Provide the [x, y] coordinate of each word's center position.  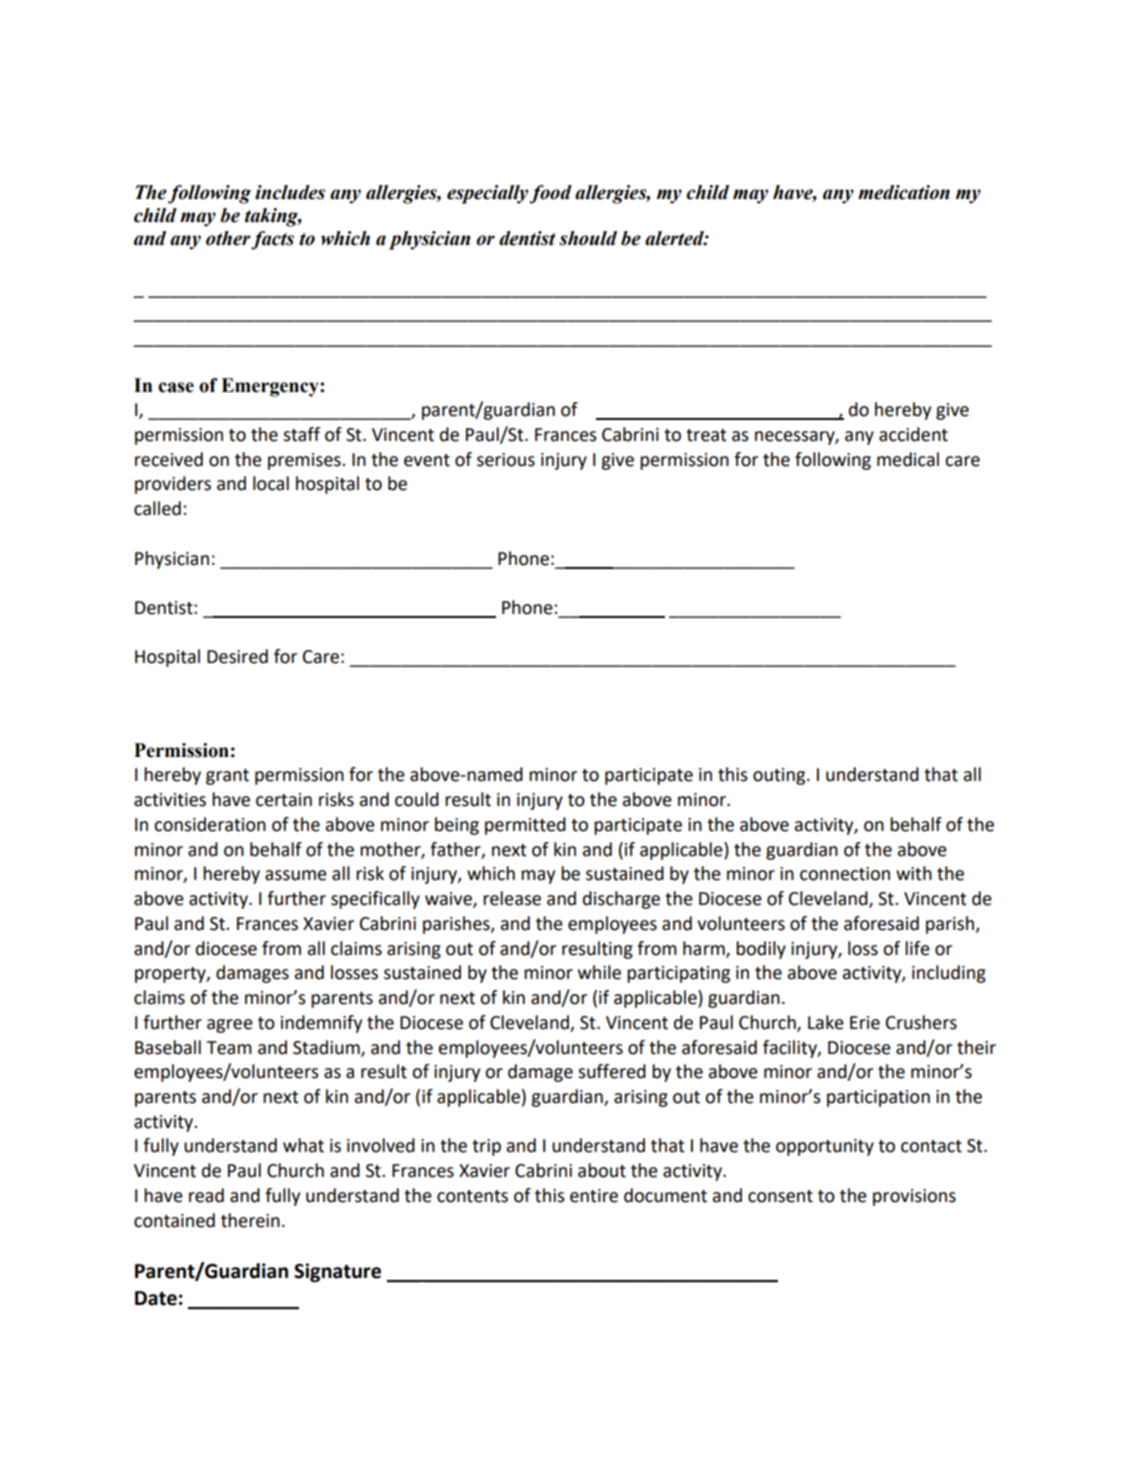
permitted [525, 826]
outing [780, 776]
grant [227, 777]
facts [272, 240]
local [271, 483]
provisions [914, 1197]
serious [506, 460]
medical [908, 459]
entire [594, 1196]
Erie [865, 1023]
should [588, 238]
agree [230, 1026]
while [599, 972]
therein [250, 1220]
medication [904, 192]
